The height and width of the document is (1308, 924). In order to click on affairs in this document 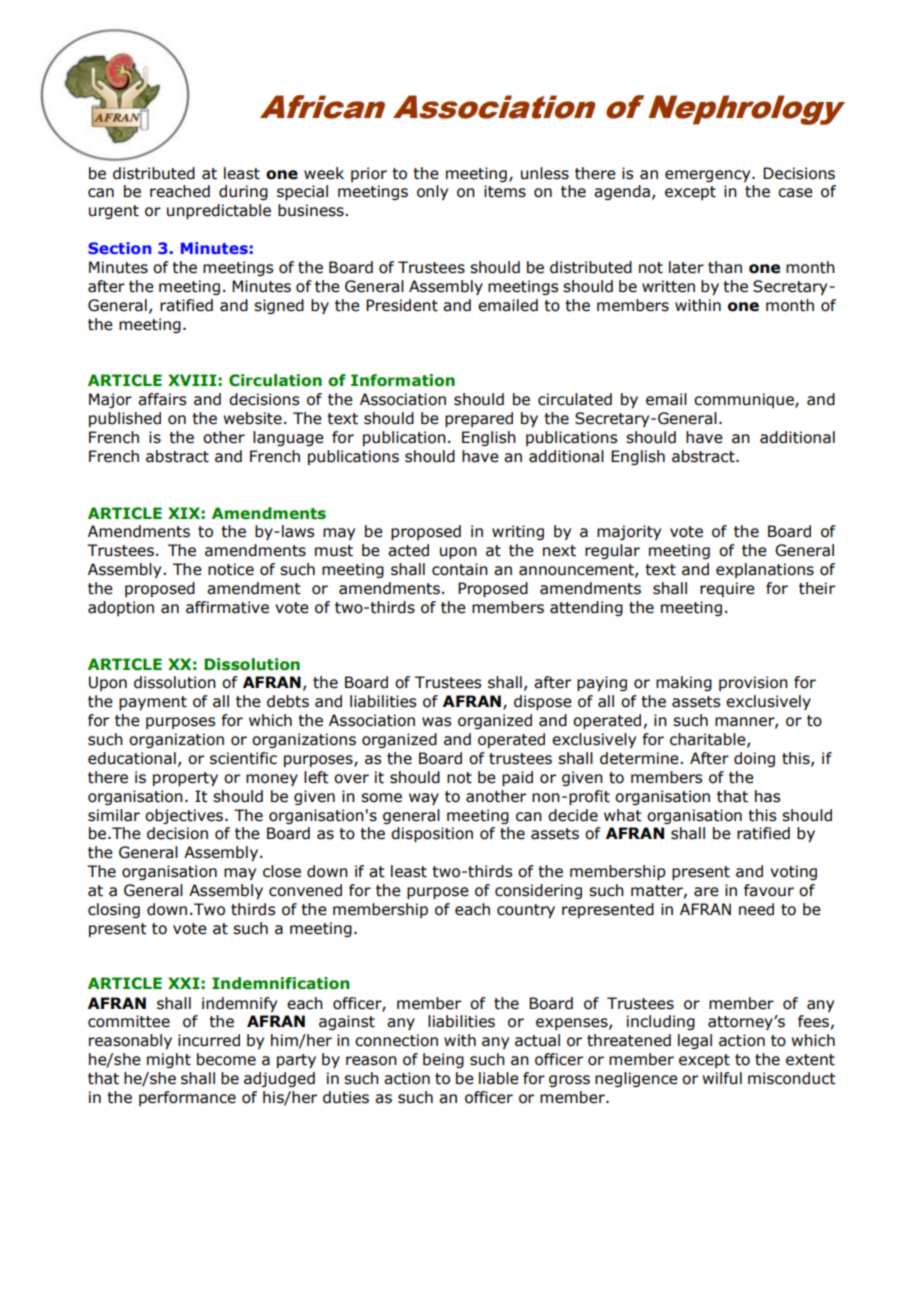, I will do `click(162, 399)`.
